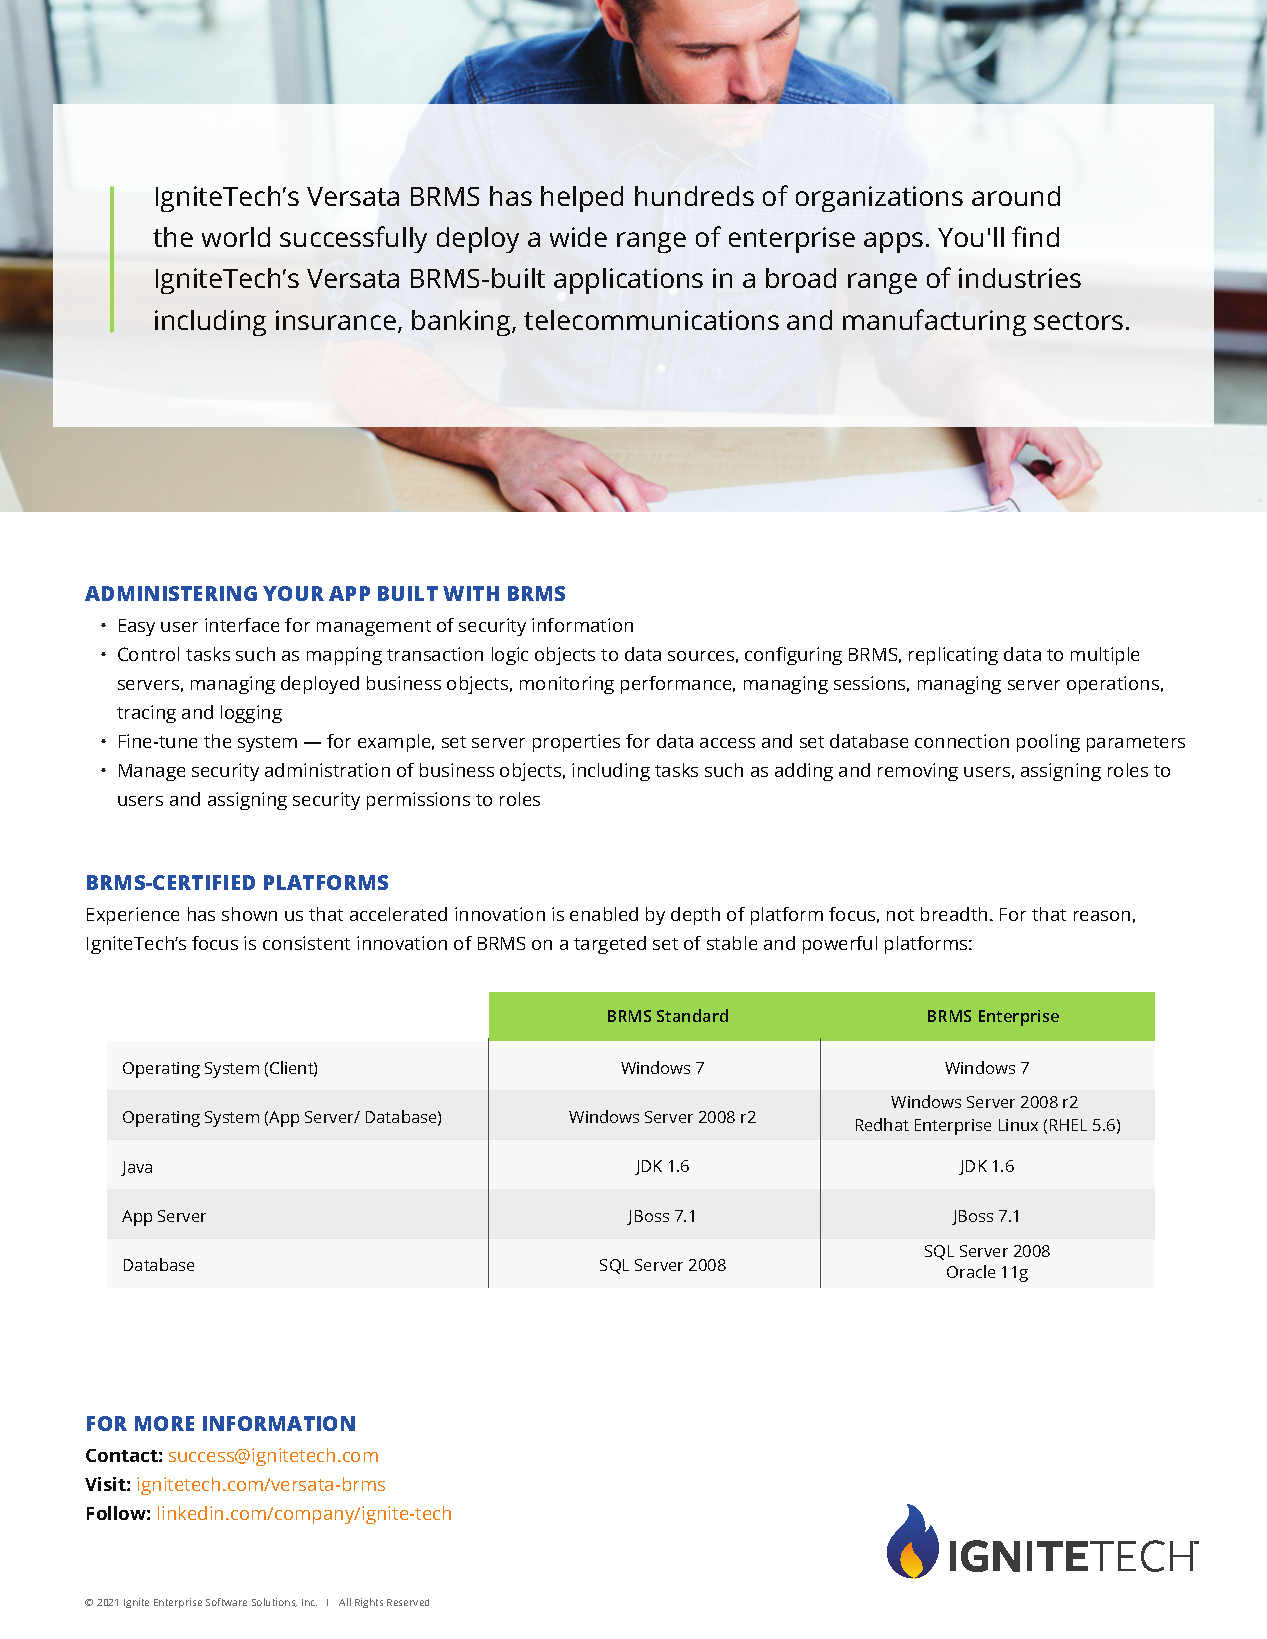 Image resolution: width=1267 pixels, height=1639 pixels. Describe the element at coordinates (692, 1015) in the page. I see `Standard` at that location.
